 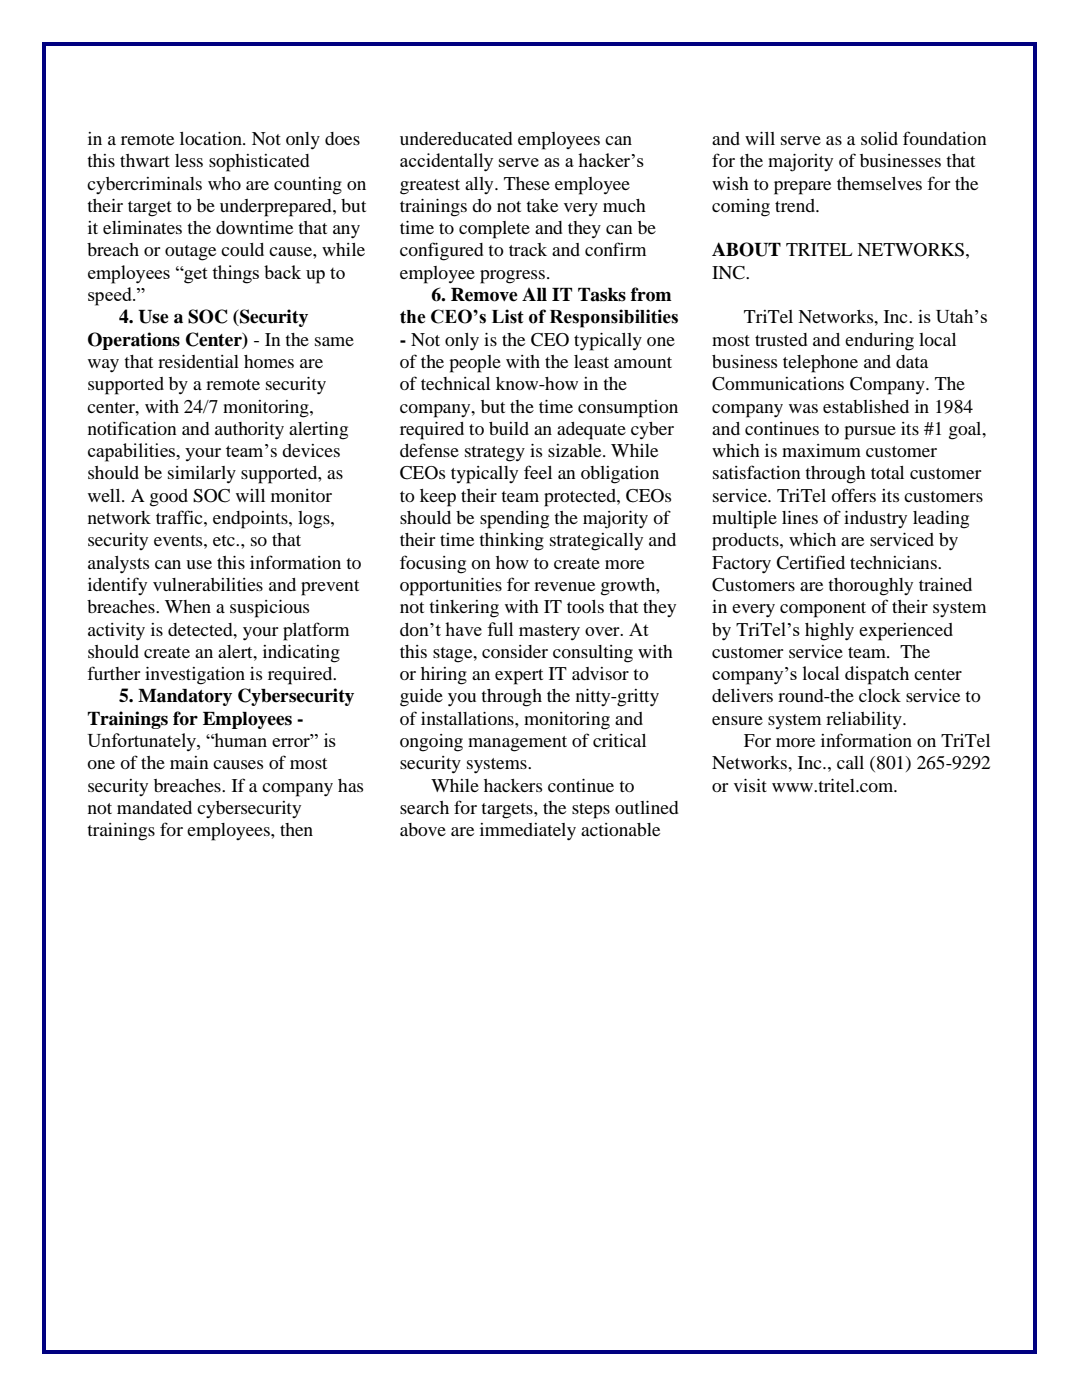 I want to click on consider, so click(x=515, y=651).
